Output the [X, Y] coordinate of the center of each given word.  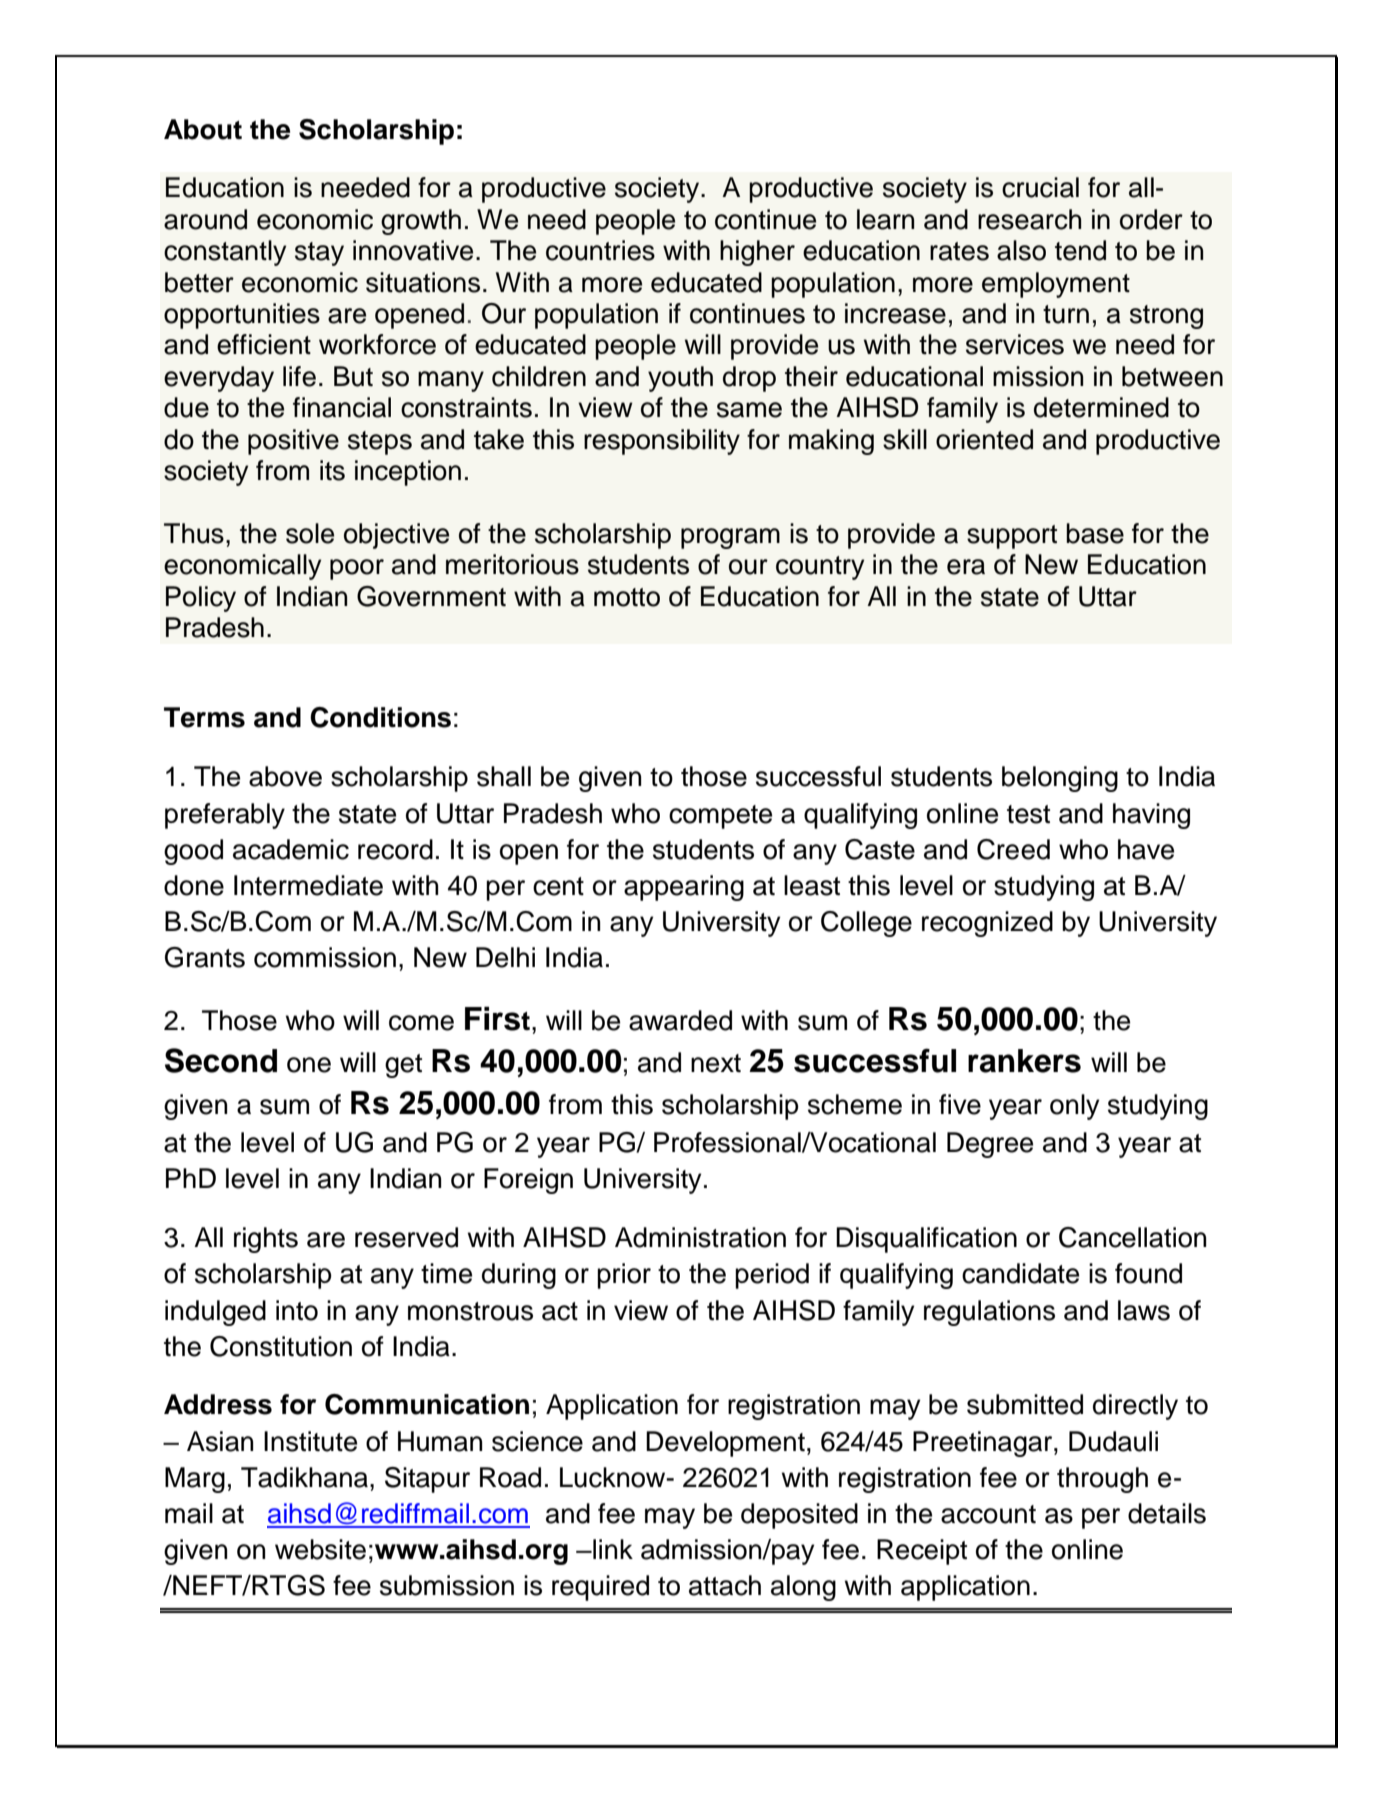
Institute [310, 1441]
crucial [1040, 187]
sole [310, 533]
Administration [700, 1237]
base [1095, 533]
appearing [684, 888]
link [612, 1549]
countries [600, 250]
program [730, 538]
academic [291, 849]
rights [266, 1240]
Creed [1013, 849]
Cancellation [1133, 1237]
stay [319, 254]
